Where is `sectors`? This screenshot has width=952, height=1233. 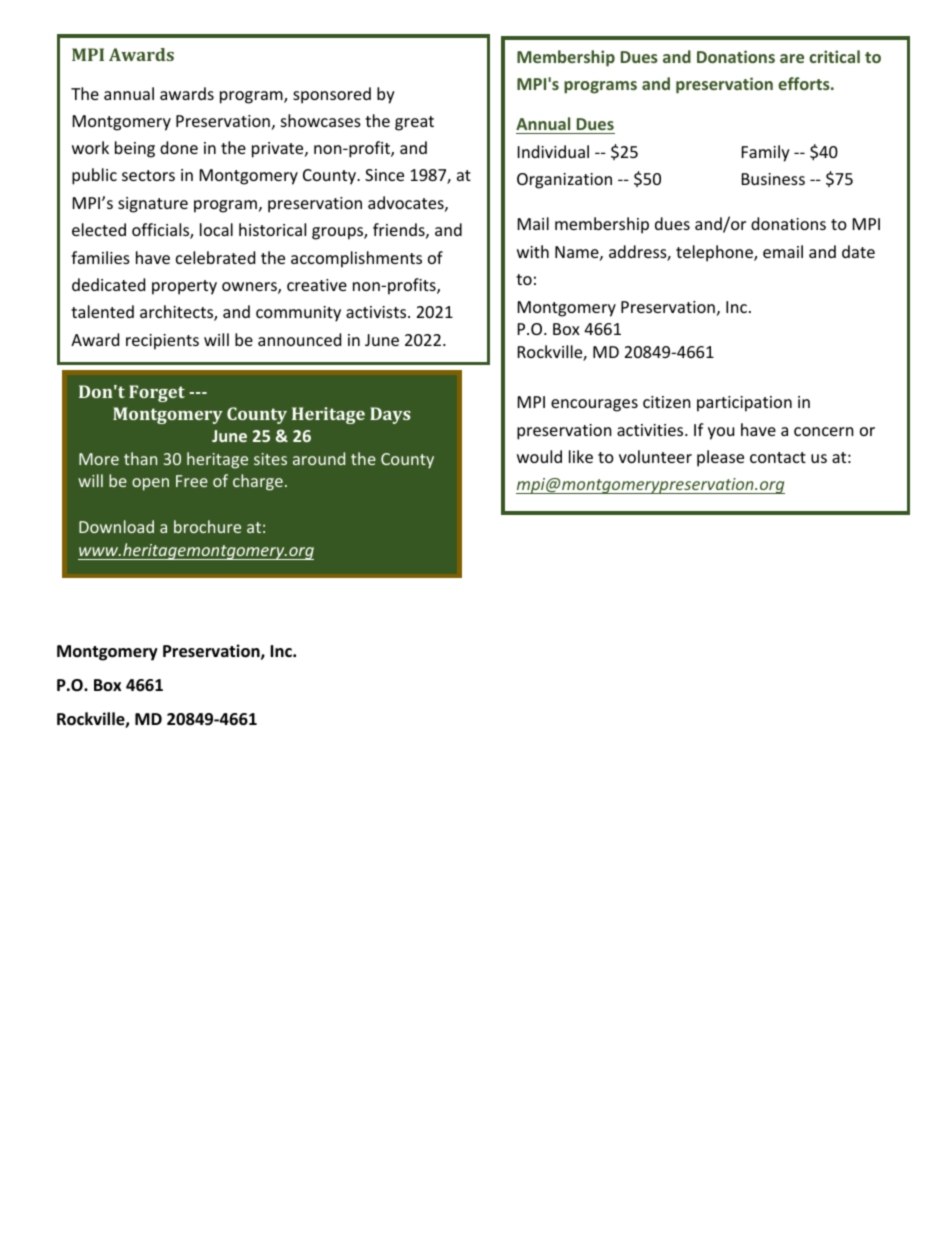 sectors is located at coordinates (148, 175).
